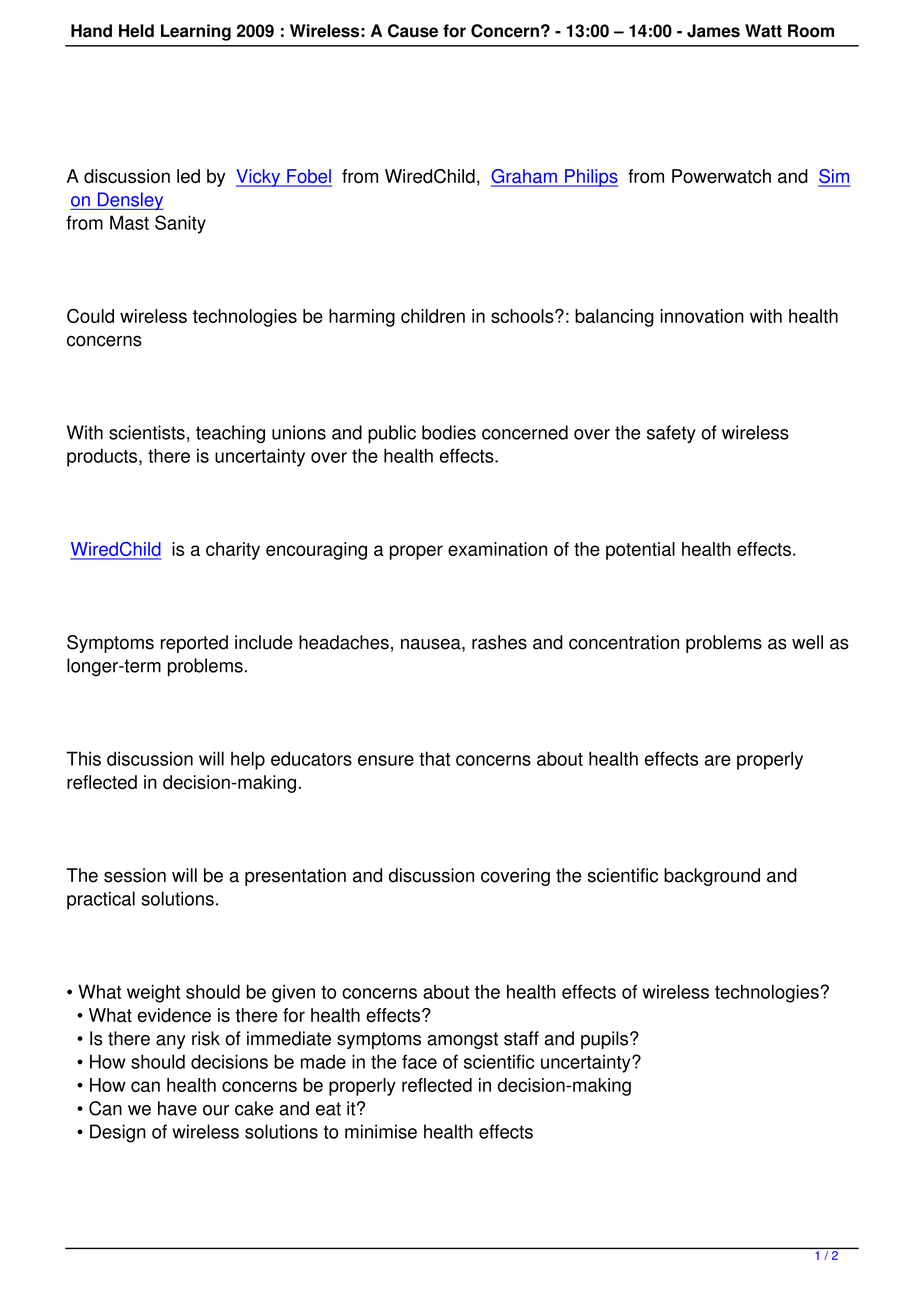 Image resolution: width=924 pixels, height=1308 pixels. I want to click on have, so click(177, 1108).
